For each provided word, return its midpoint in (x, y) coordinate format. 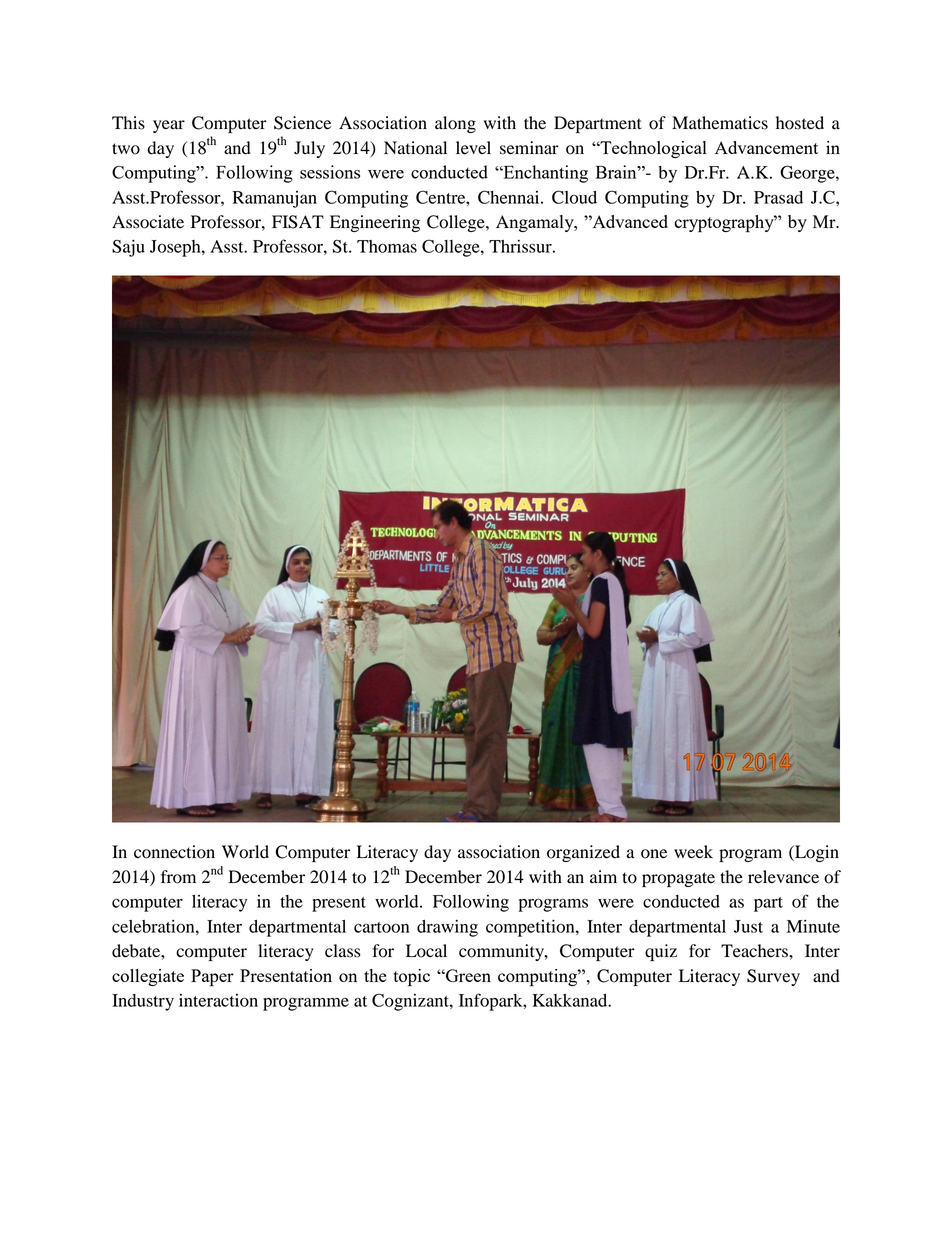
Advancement (766, 147)
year (169, 126)
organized (583, 853)
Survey (773, 977)
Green (467, 975)
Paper (212, 978)
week (693, 852)
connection (174, 852)
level (473, 148)
